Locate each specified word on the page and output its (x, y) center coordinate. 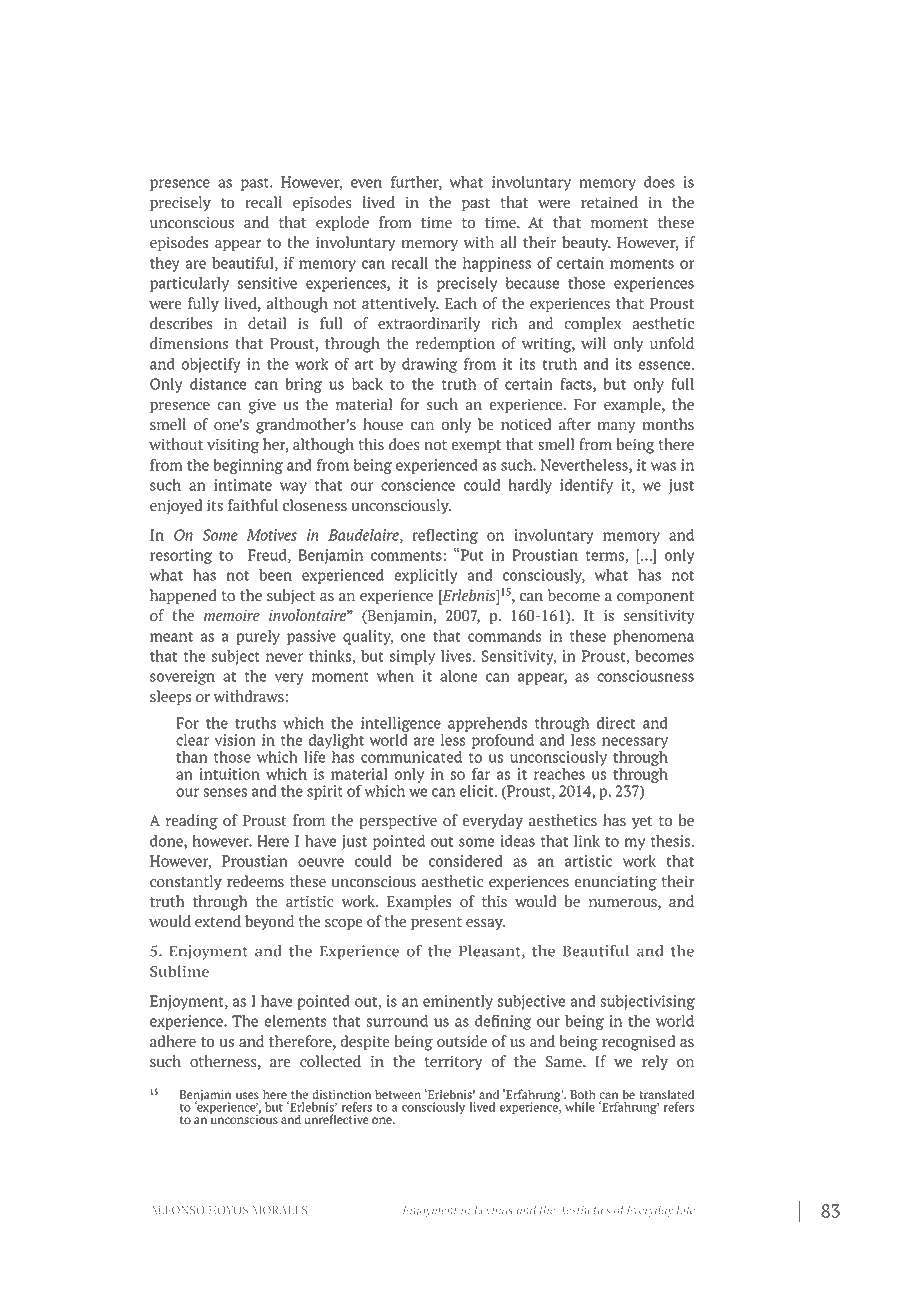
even (366, 183)
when (395, 676)
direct (616, 723)
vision (235, 740)
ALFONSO (177, 1210)
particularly (189, 284)
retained (609, 202)
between (398, 1094)
